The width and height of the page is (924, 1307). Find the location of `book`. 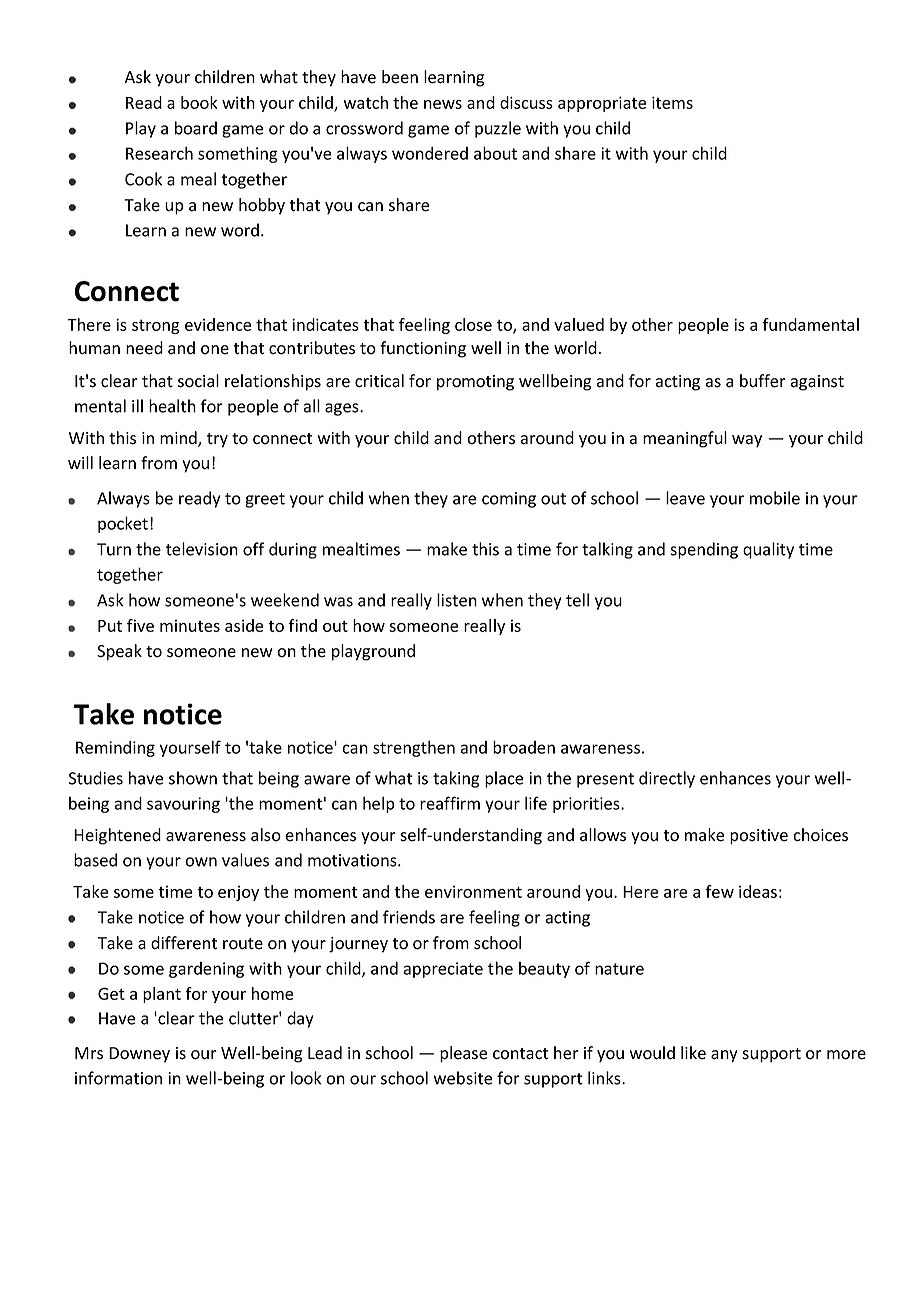

book is located at coordinates (199, 102).
